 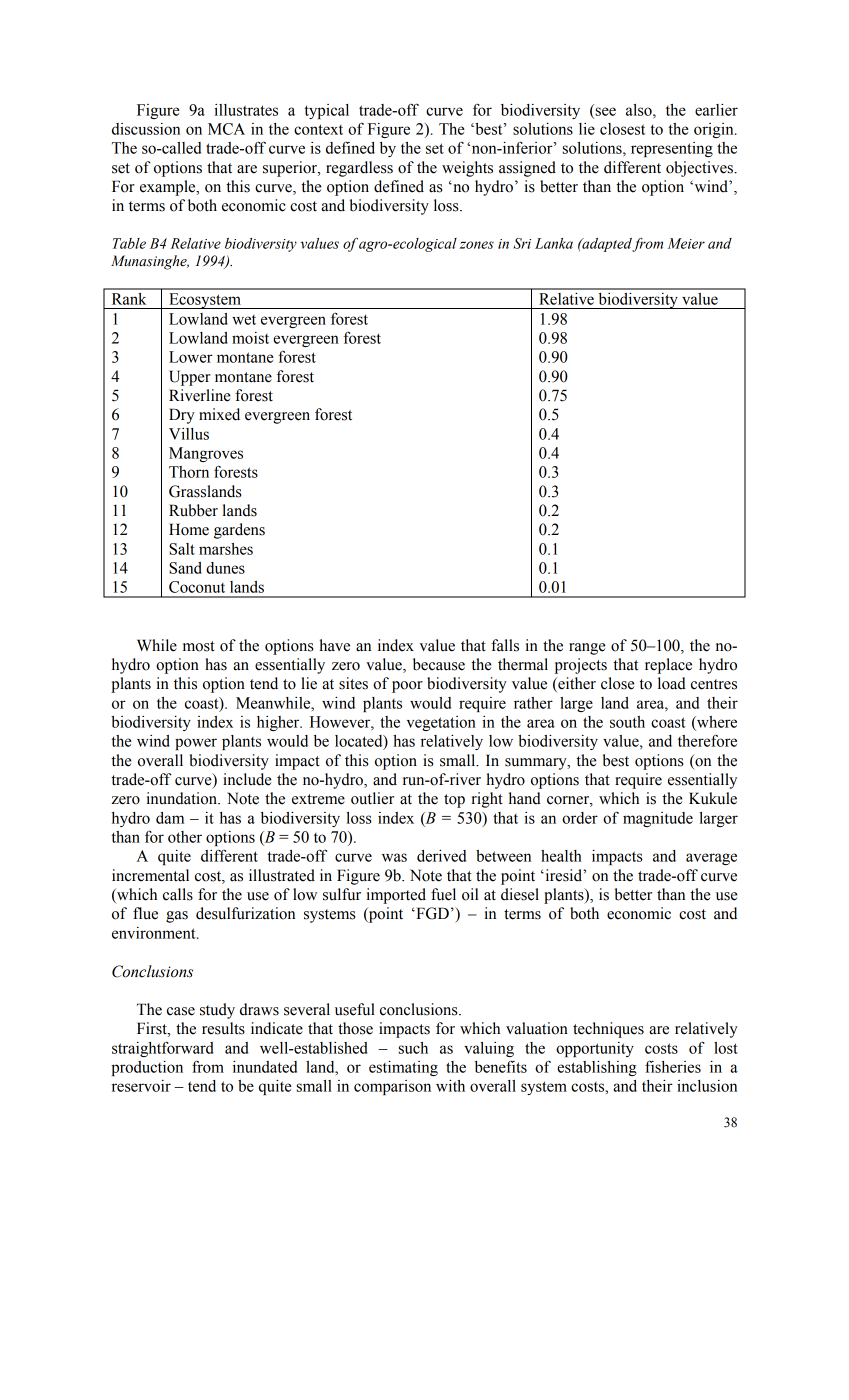 What do you see at coordinates (467, 169) in the page?
I see `weights` at bounding box center [467, 169].
